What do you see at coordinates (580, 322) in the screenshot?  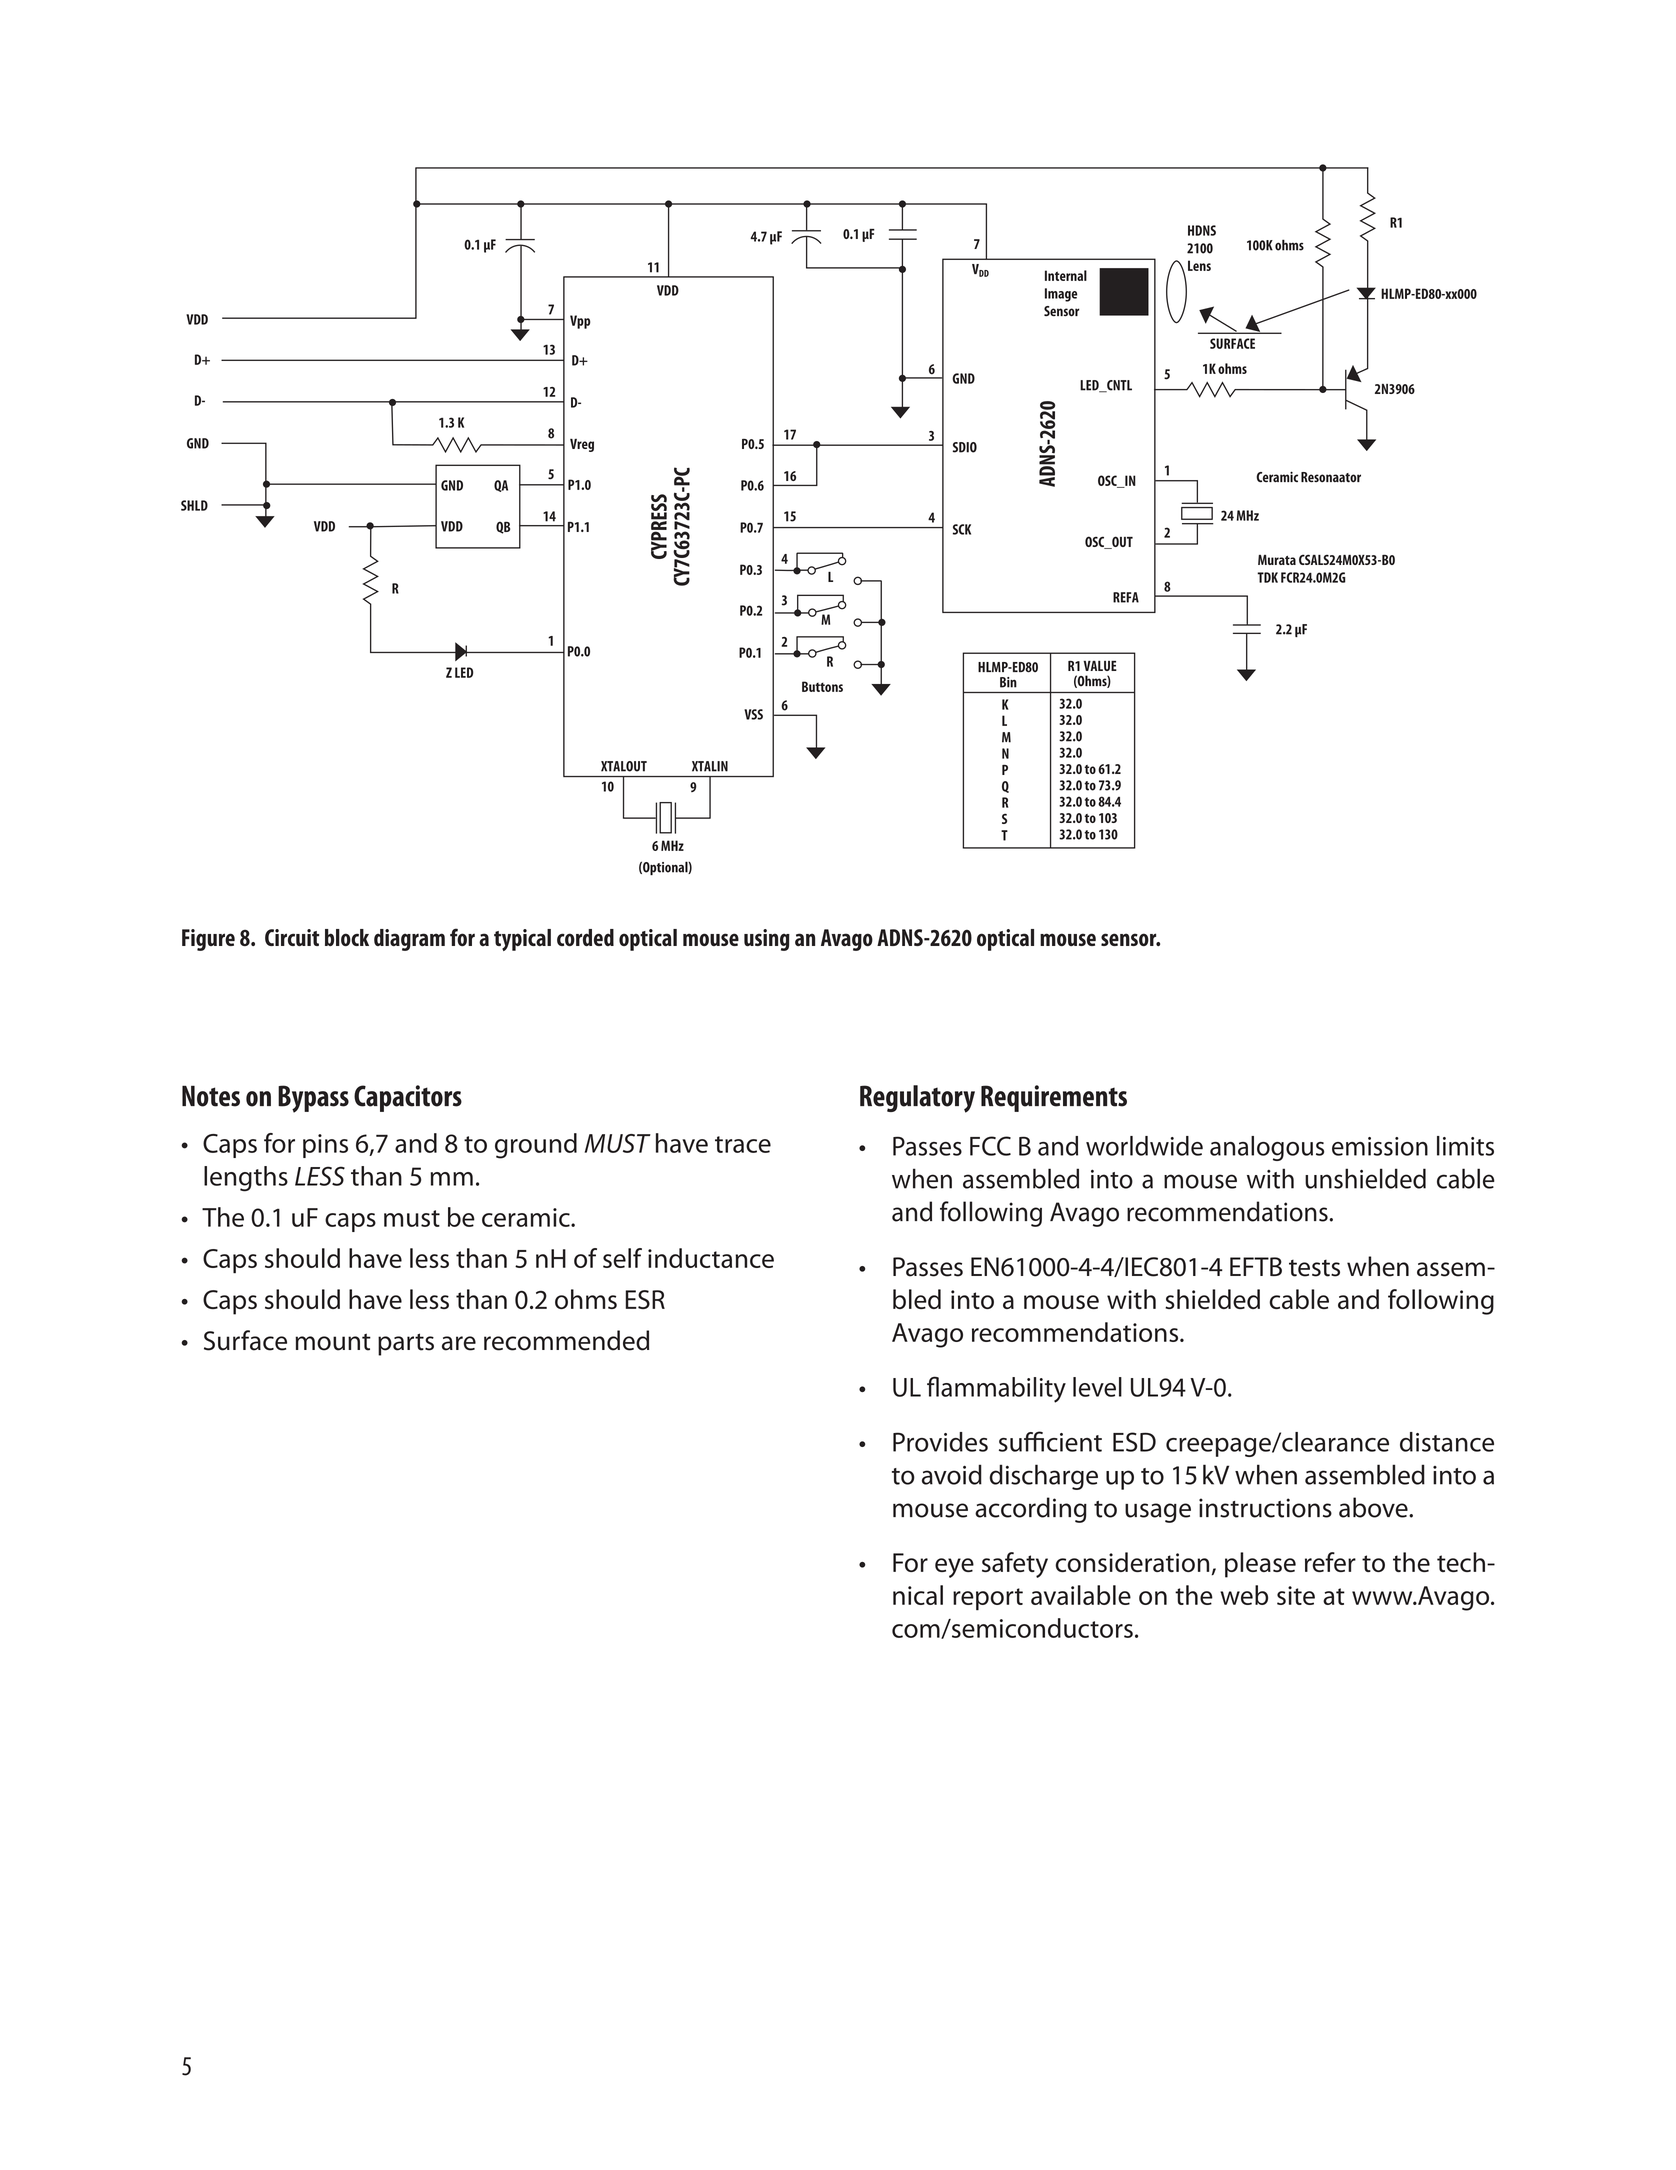 I see `Vpp` at bounding box center [580, 322].
